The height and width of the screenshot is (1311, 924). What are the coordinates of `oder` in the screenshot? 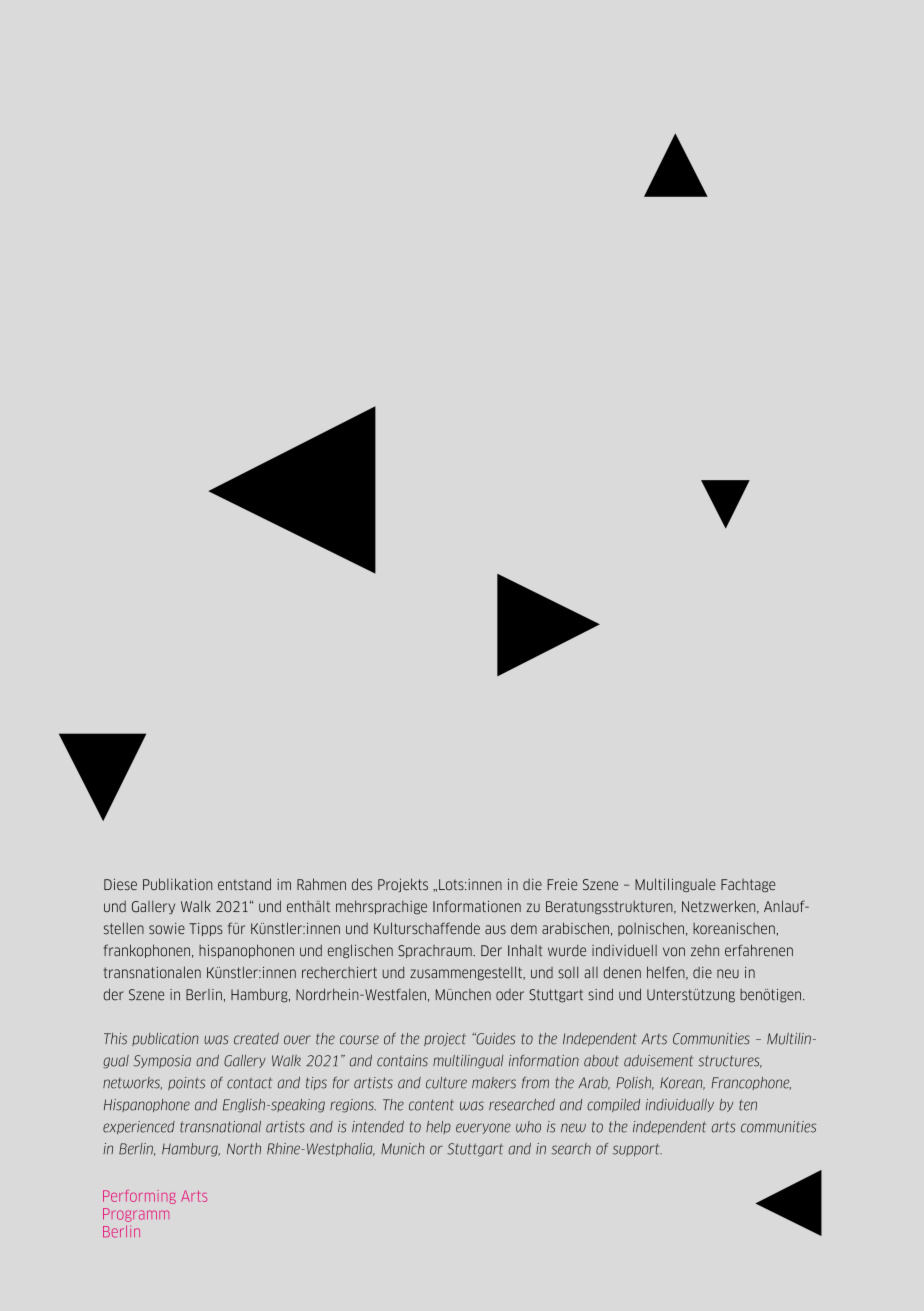 It's located at (510, 995).
